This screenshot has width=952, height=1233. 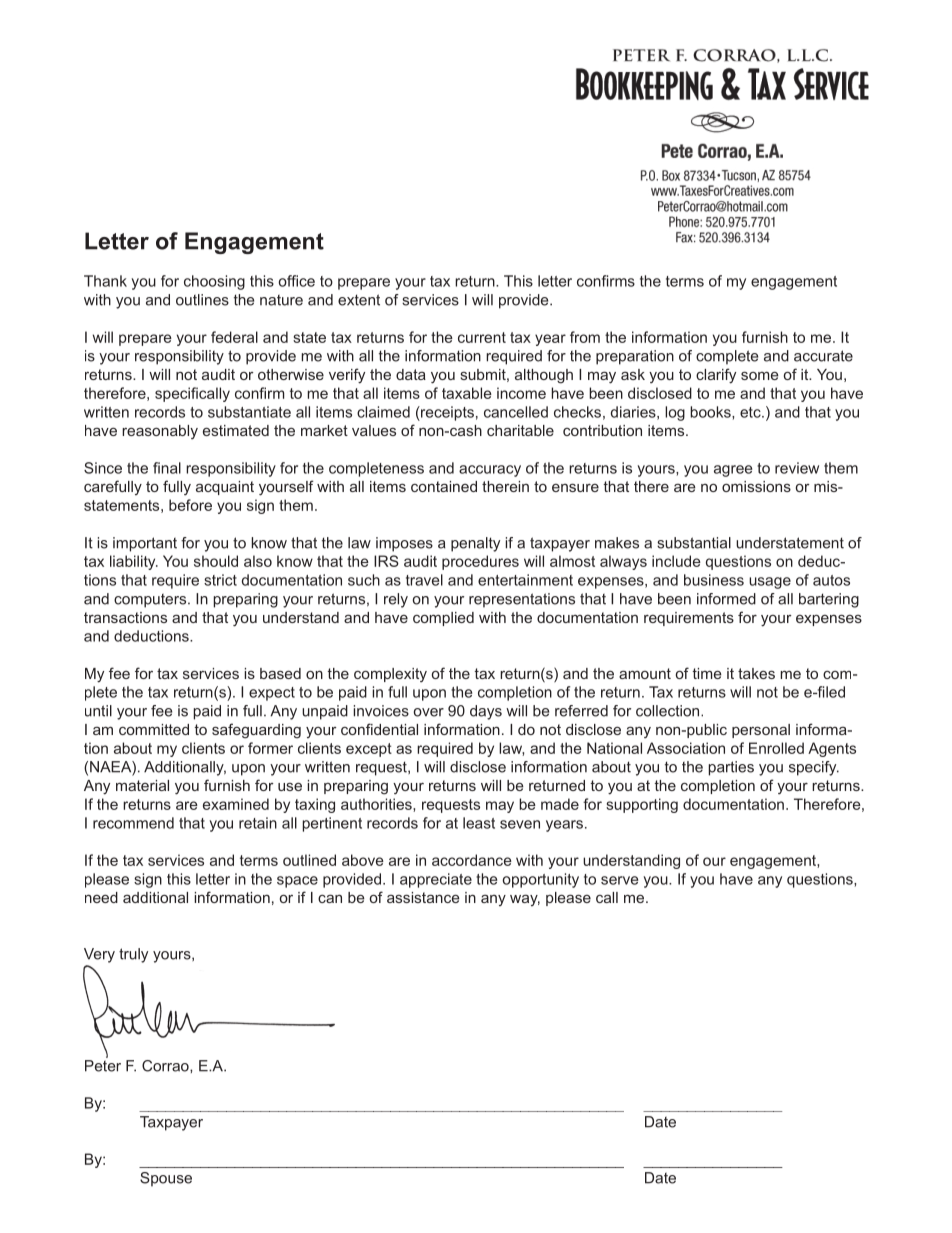 I want to click on least, so click(x=479, y=823).
